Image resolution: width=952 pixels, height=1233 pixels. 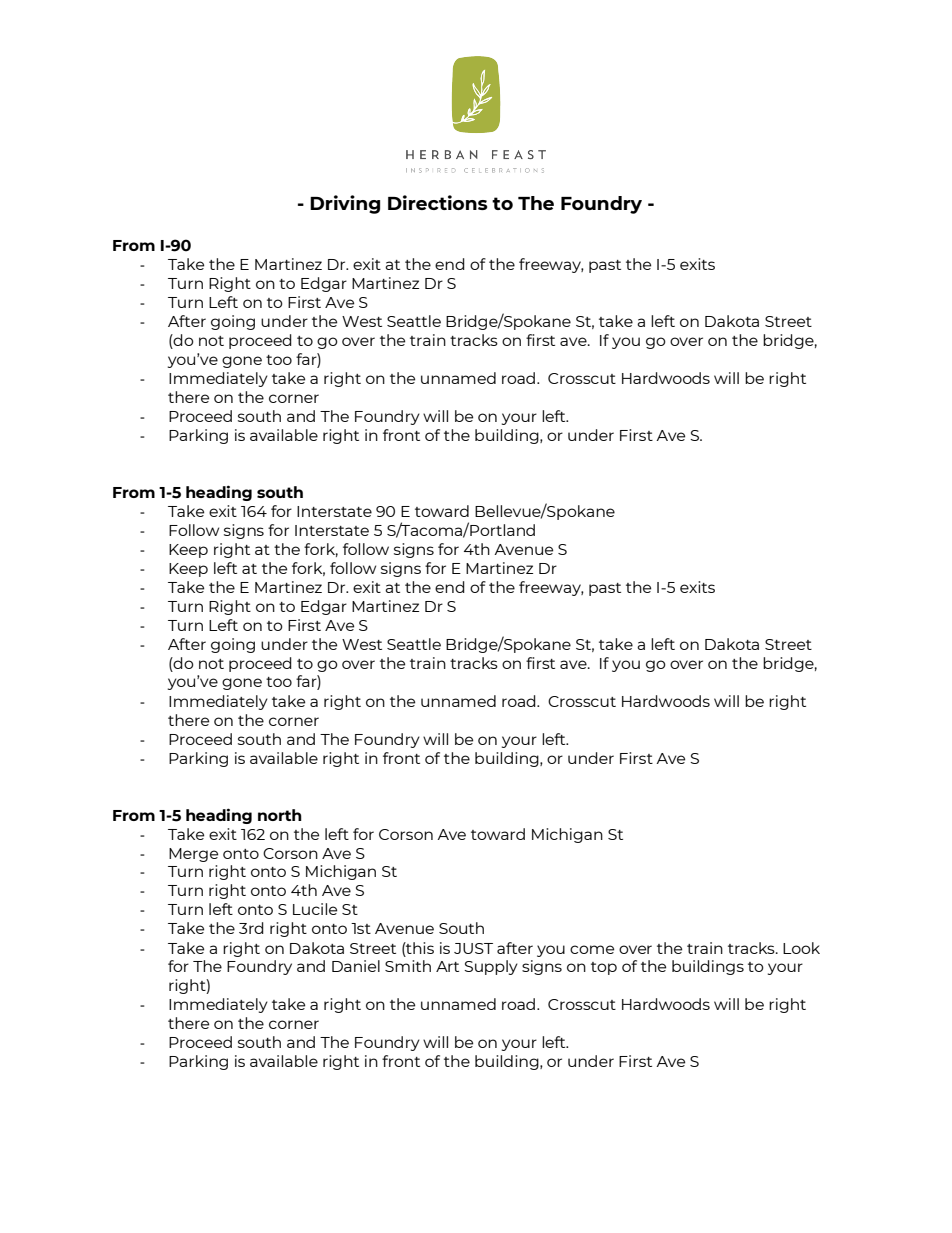 I want to click on JUST, so click(x=473, y=948).
